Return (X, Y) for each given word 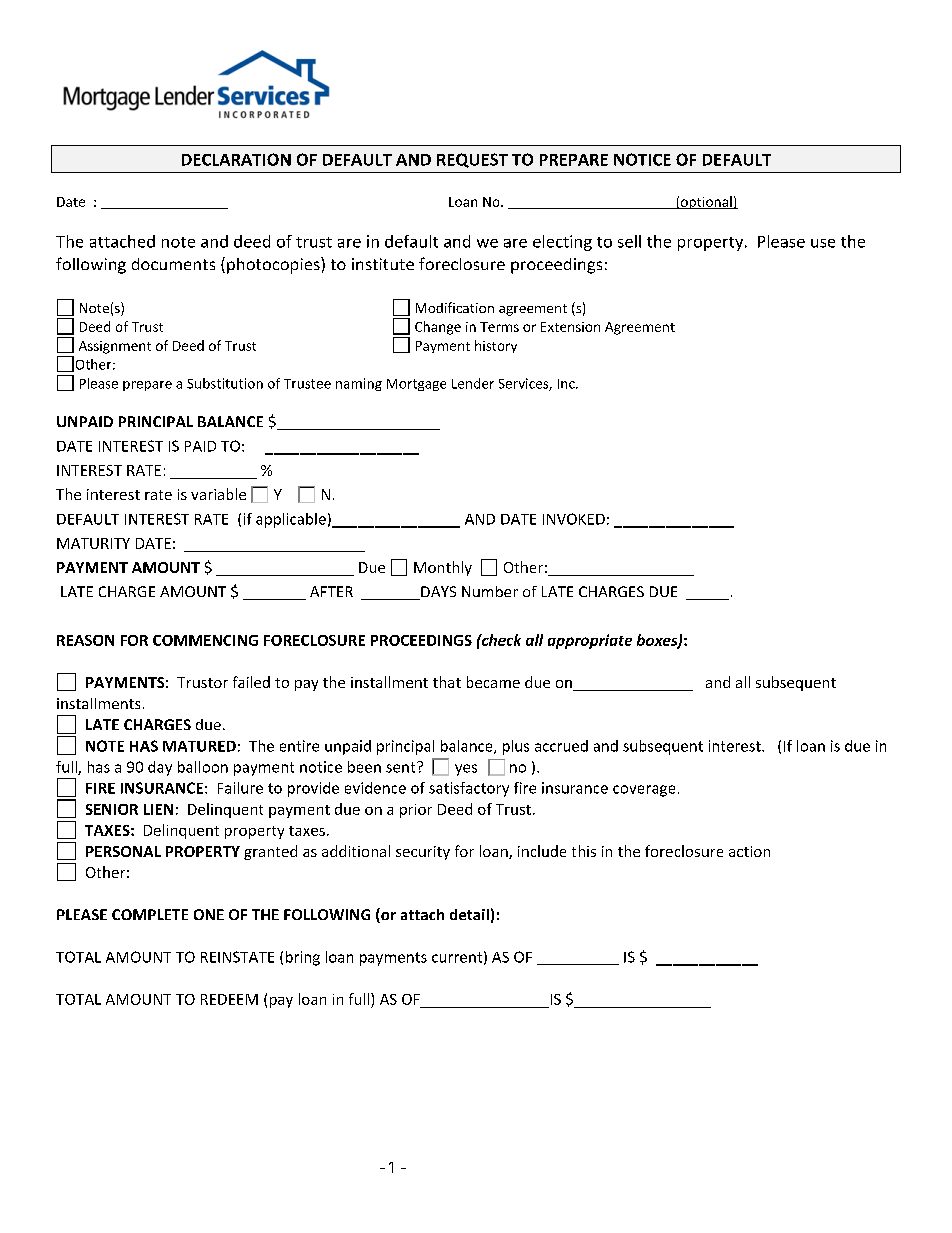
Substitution (225, 383)
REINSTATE (237, 957)
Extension (570, 327)
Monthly (443, 568)
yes (466, 770)
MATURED (199, 746)
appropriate (590, 641)
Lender (473, 383)
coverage (644, 791)
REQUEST (472, 160)
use (823, 243)
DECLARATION (236, 159)
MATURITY (93, 543)
